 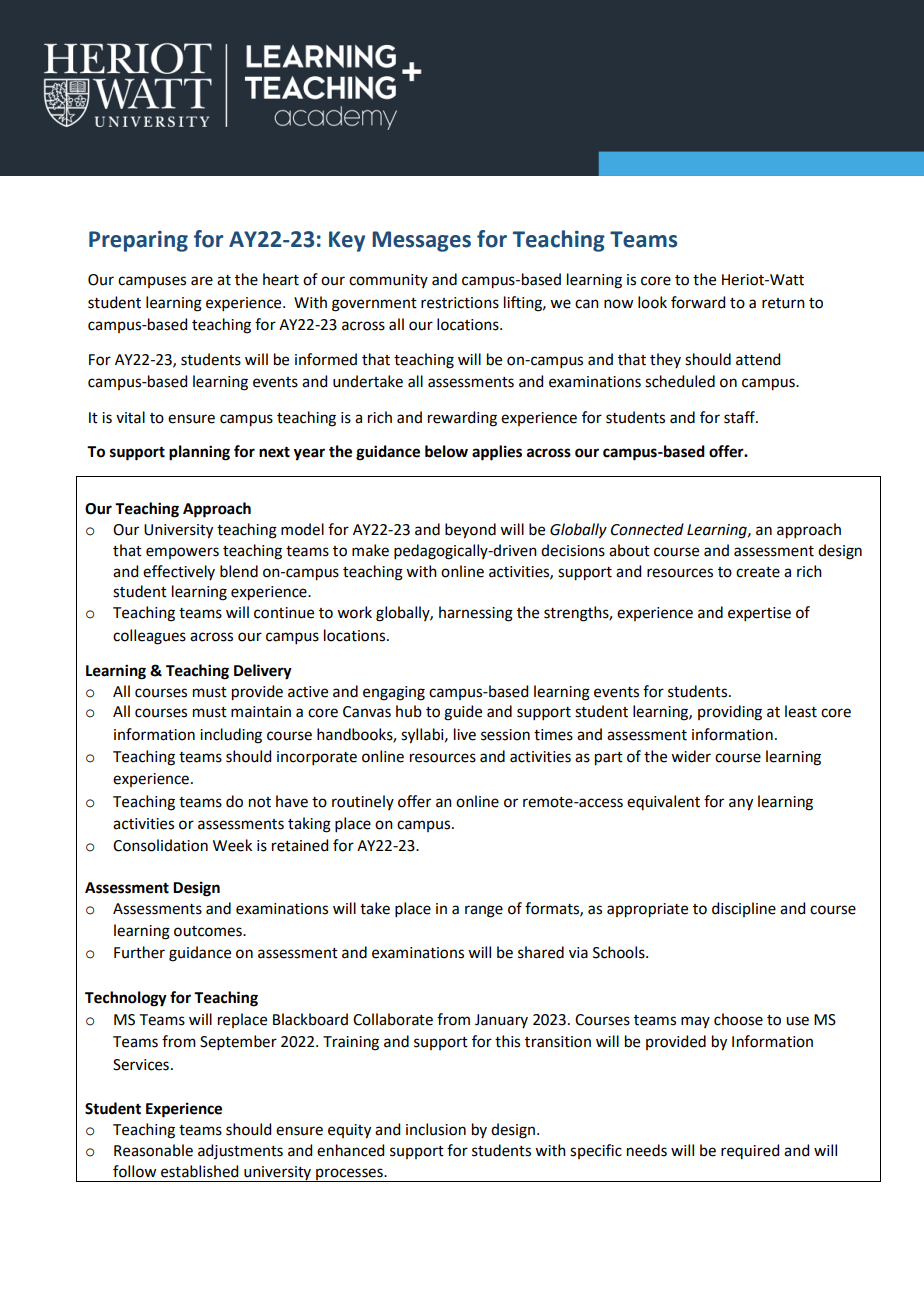 What do you see at coordinates (240, 1151) in the screenshot?
I see `adjustments` at bounding box center [240, 1151].
